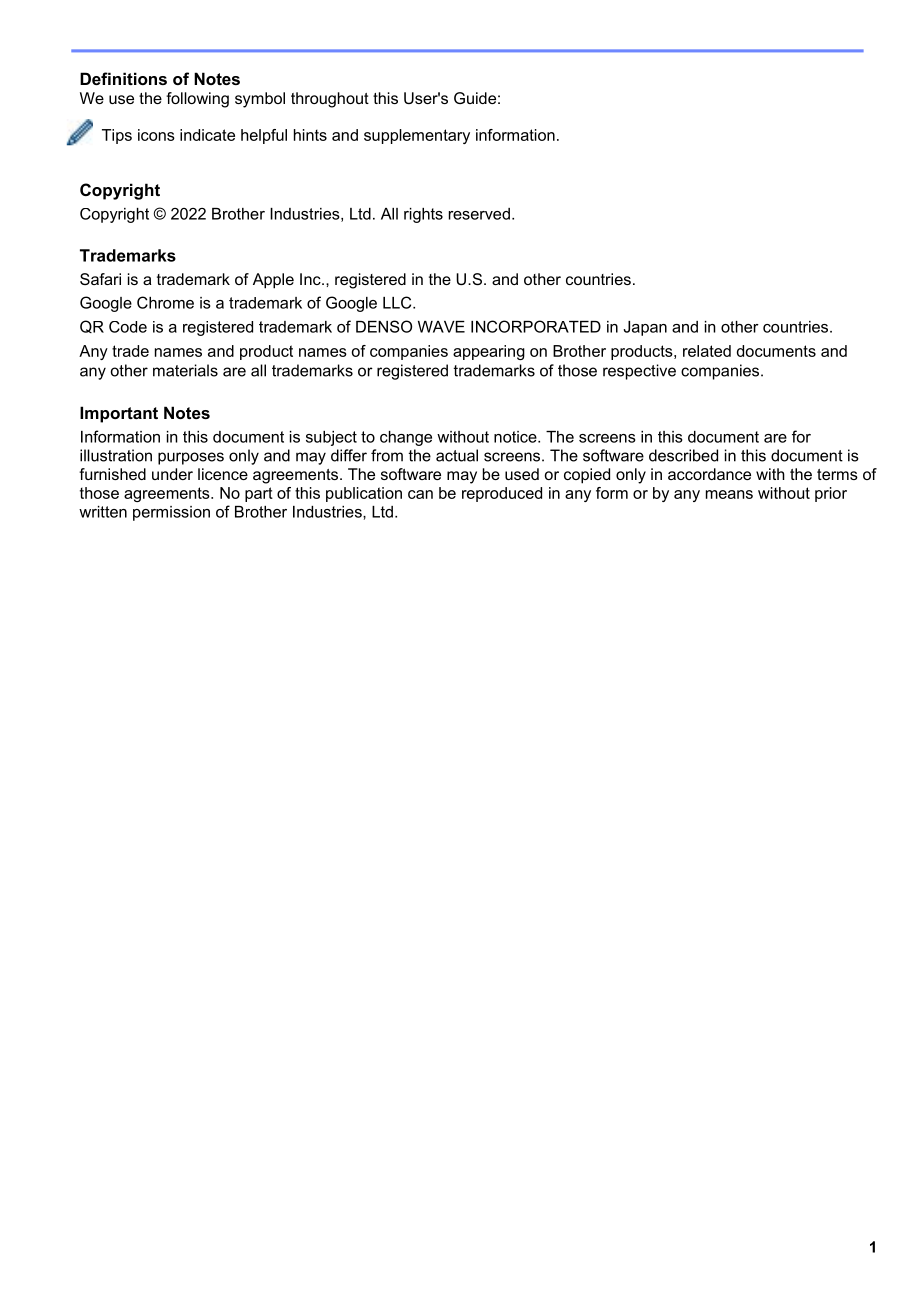  I want to click on following, so click(197, 100).
